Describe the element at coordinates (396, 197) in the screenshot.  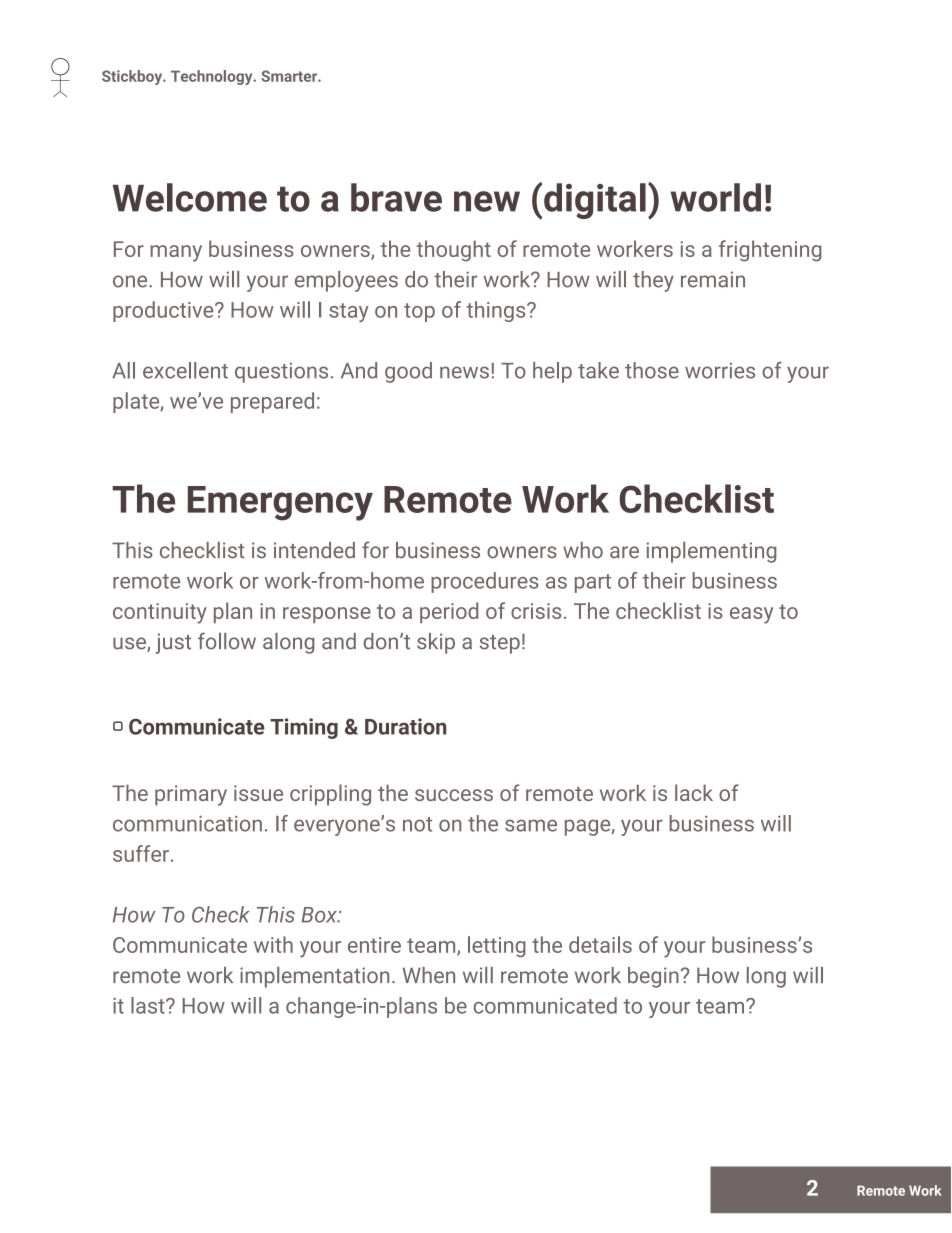
I see `brave` at that location.
